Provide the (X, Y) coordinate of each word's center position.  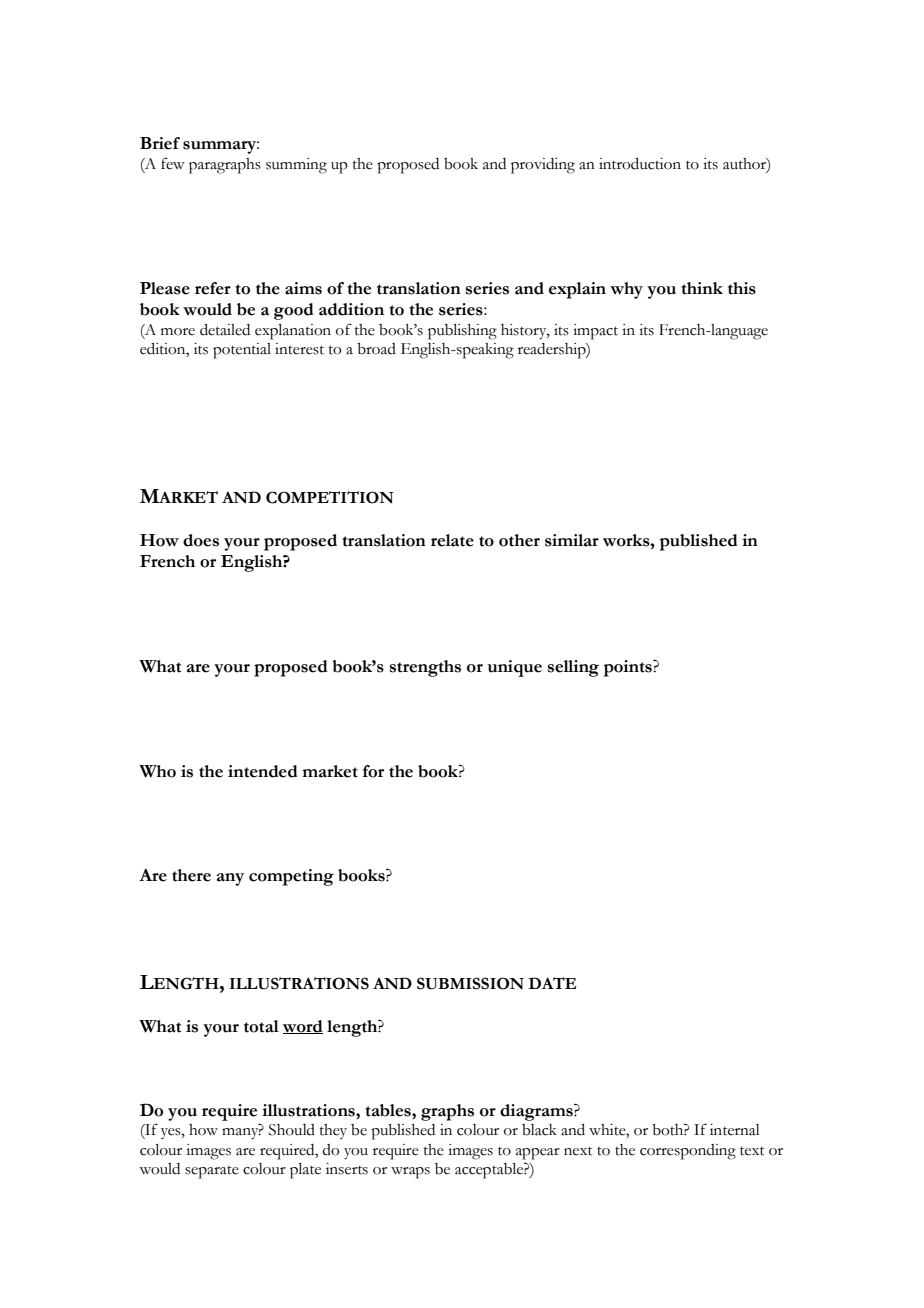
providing (543, 166)
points (629, 668)
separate (212, 1172)
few (173, 163)
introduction (640, 164)
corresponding (688, 1152)
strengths (425, 668)
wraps (410, 1173)
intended (263, 771)
